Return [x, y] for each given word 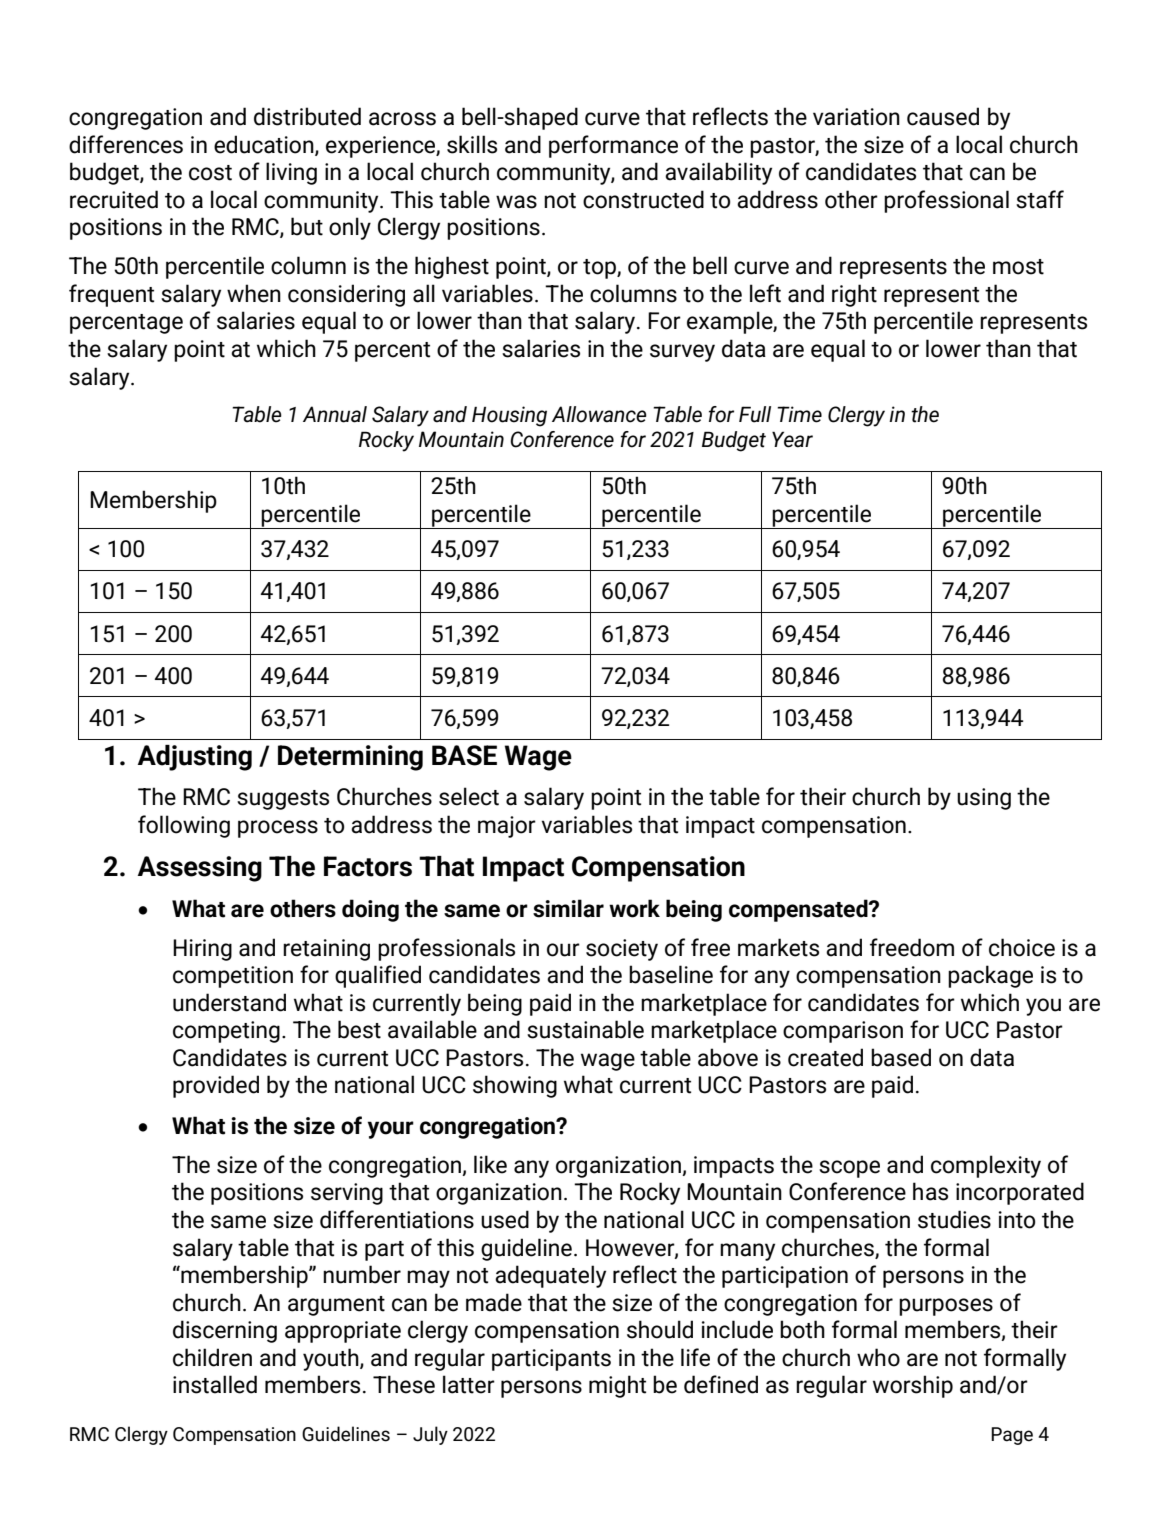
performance [613, 146]
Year [792, 439]
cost [210, 173]
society [622, 950]
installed [215, 1384]
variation [856, 117]
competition [233, 977]
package [990, 976]
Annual [335, 414]
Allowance [599, 414]
